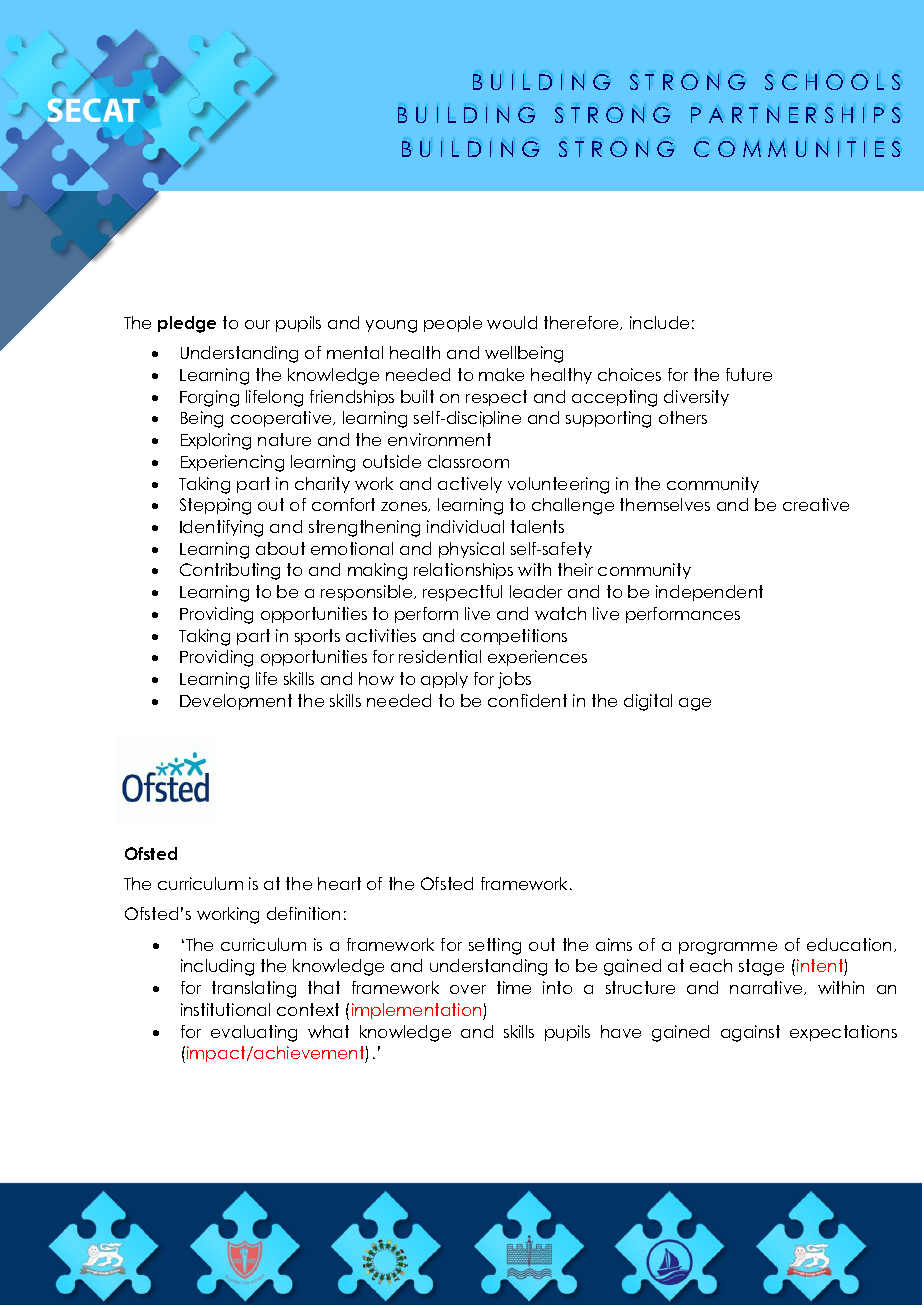 The width and height of the screenshot is (924, 1308). Describe the element at coordinates (512, 322) in the screenshot. I see `would` at that location.
